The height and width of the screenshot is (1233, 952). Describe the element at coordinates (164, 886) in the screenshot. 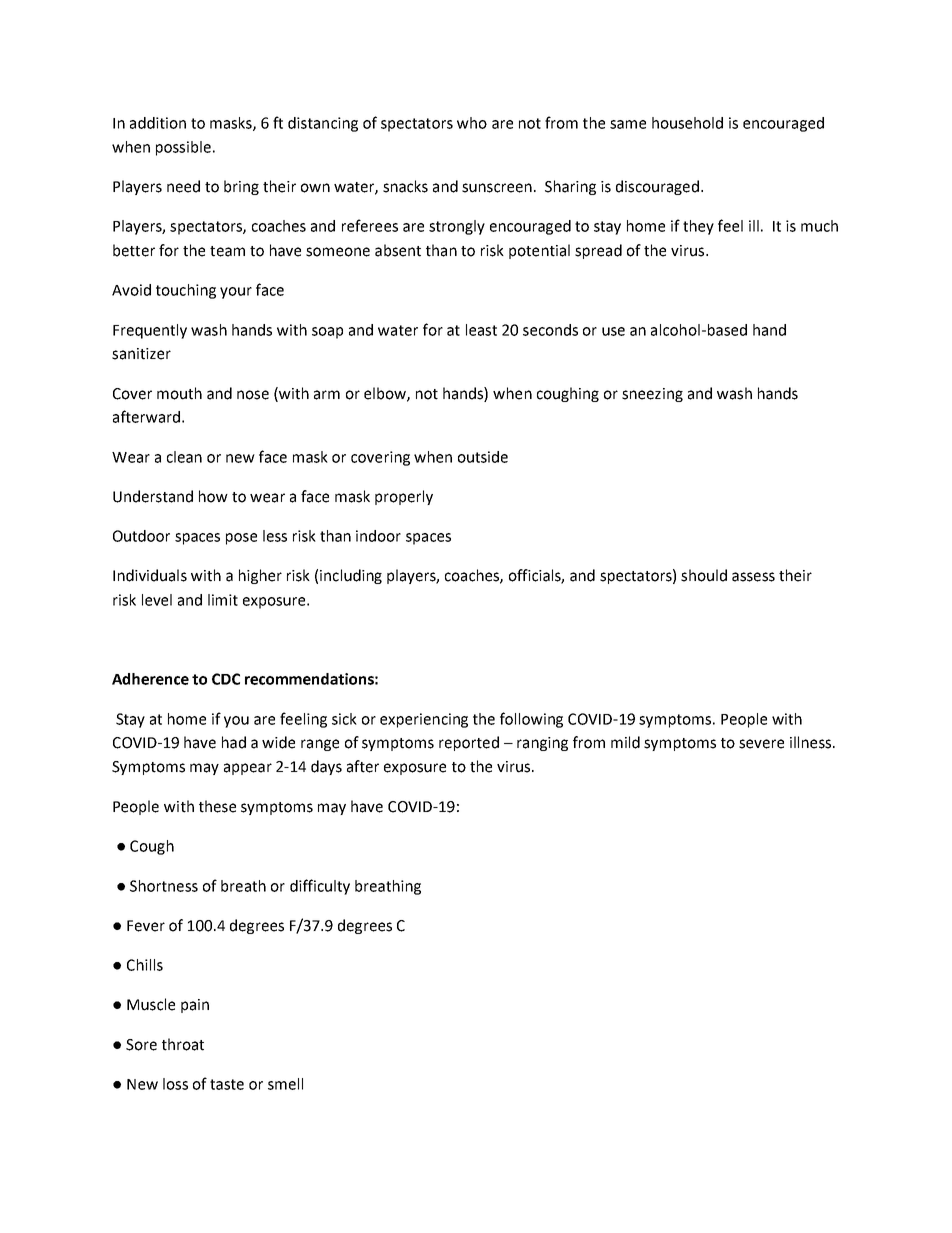

I see `Shortness` at that location.
